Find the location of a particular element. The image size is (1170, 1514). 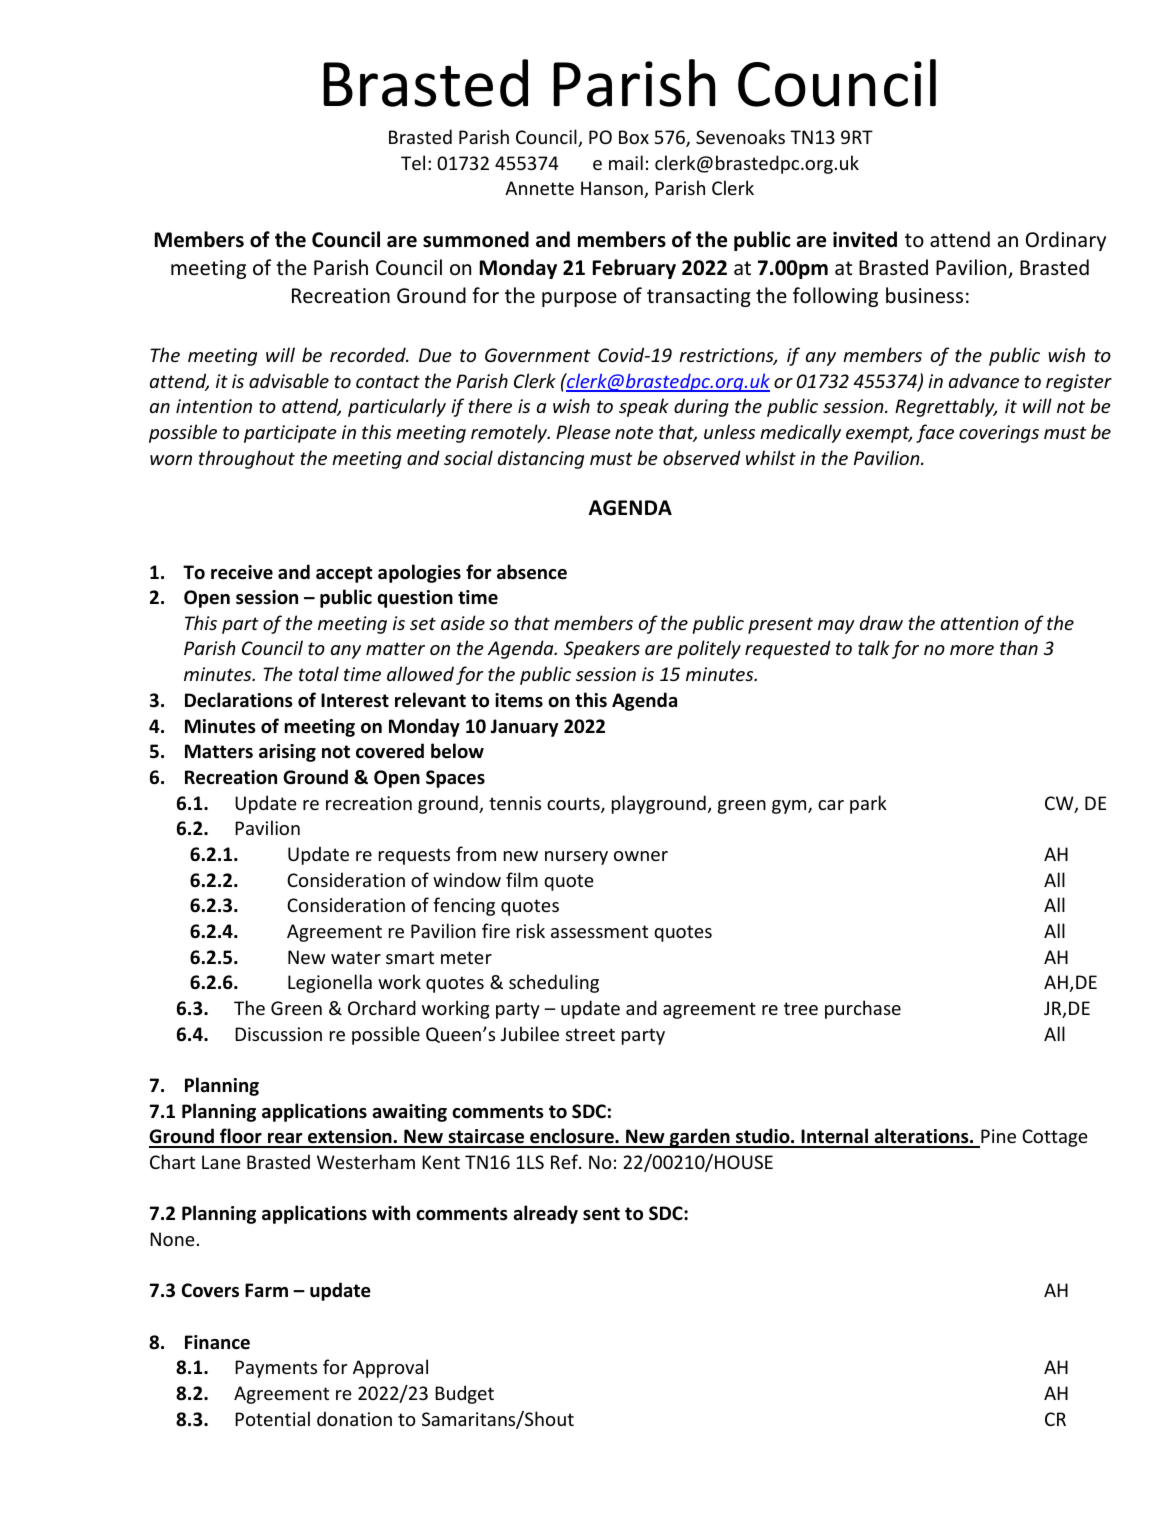

Budget is located at coordinates (464, 1394).
